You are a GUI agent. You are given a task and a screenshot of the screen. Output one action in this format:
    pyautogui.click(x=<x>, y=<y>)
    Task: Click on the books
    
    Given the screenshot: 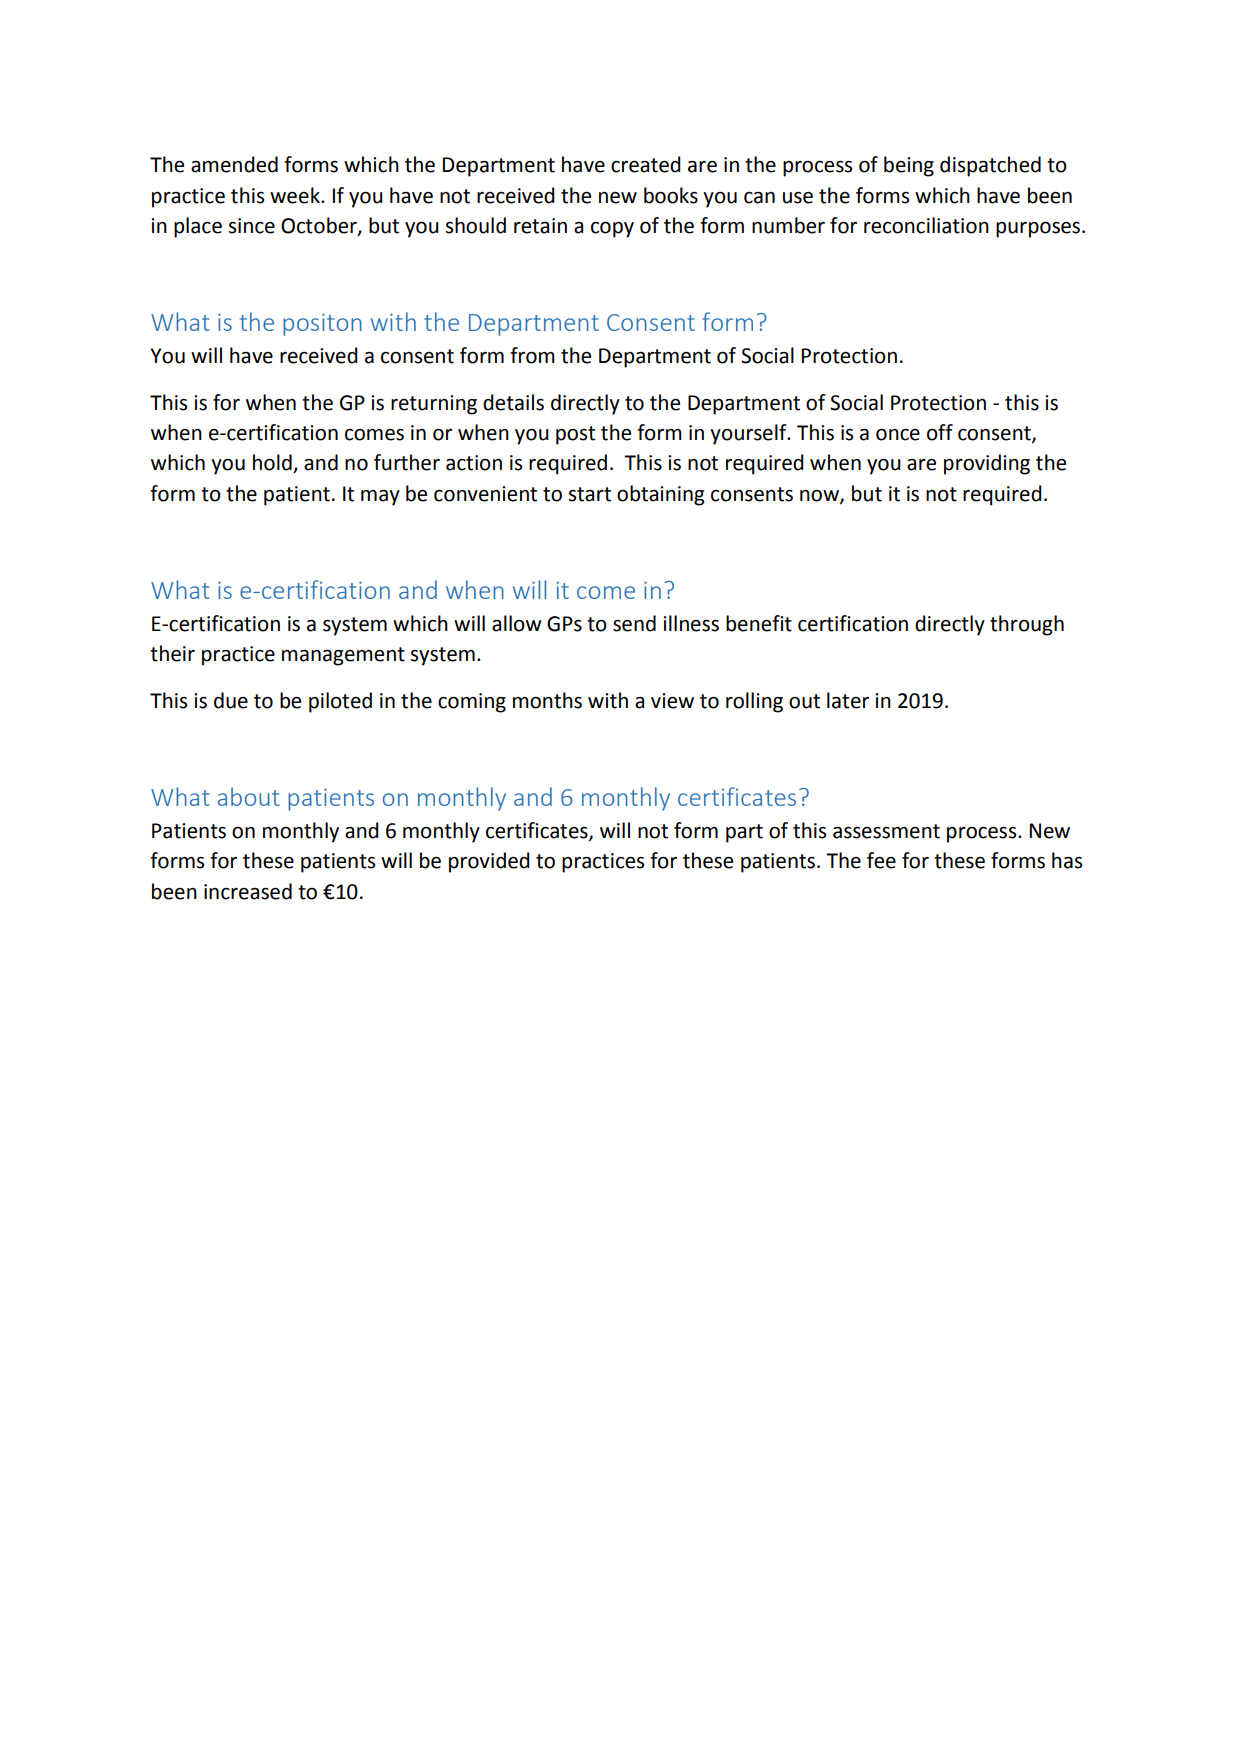 What is the action you would take?
    pyautogui.click(x=671, y=195)
